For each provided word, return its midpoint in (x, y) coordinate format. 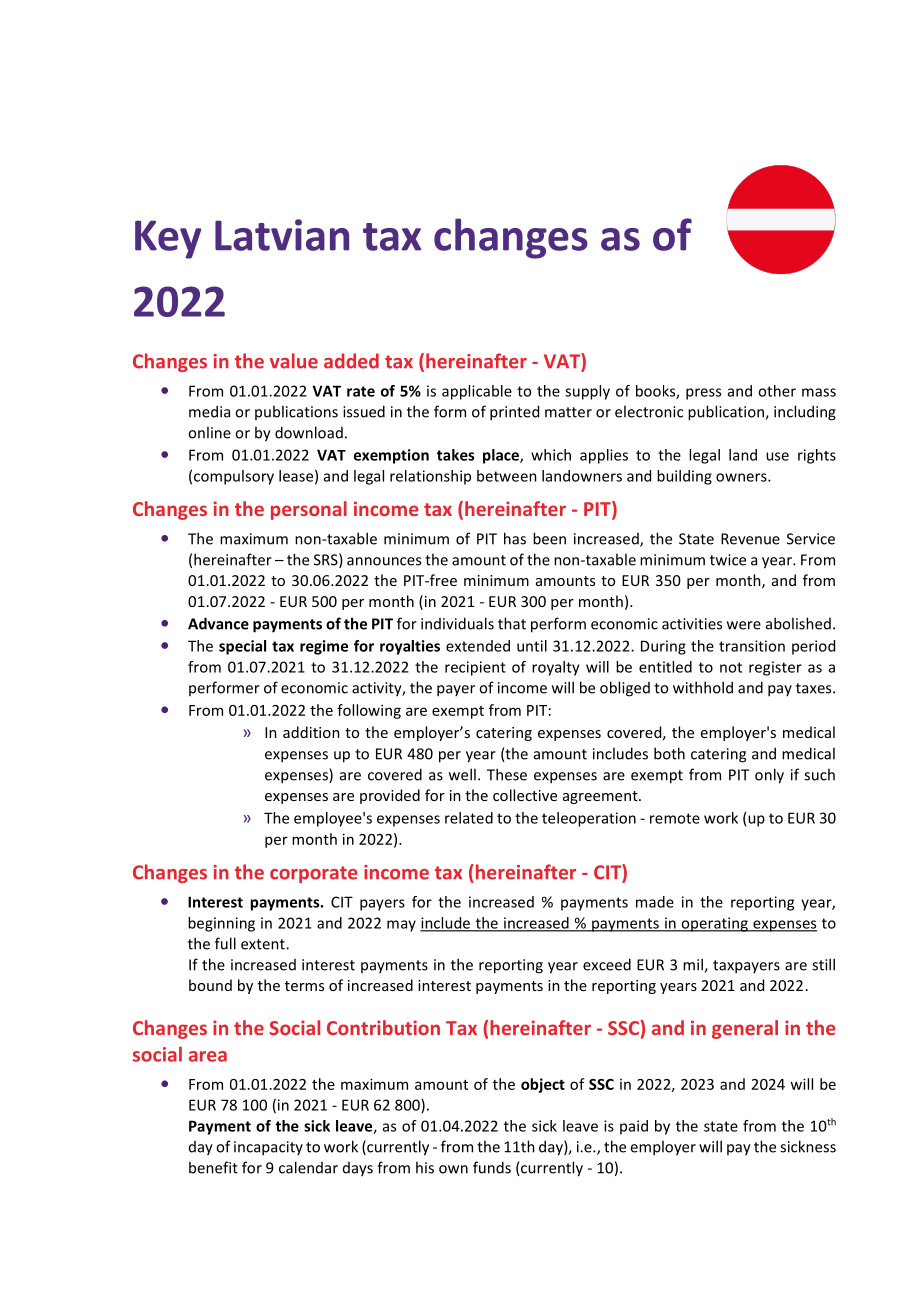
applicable (477, 392)
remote (675, 818)
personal (309, 510)
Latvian (282, 235)
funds (492, 1167)
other (777, 391)
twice (728, 560)
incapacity (268, 1148)
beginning (221, 924)
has (515, 538)
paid (634, 1127)
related (469, 818)
